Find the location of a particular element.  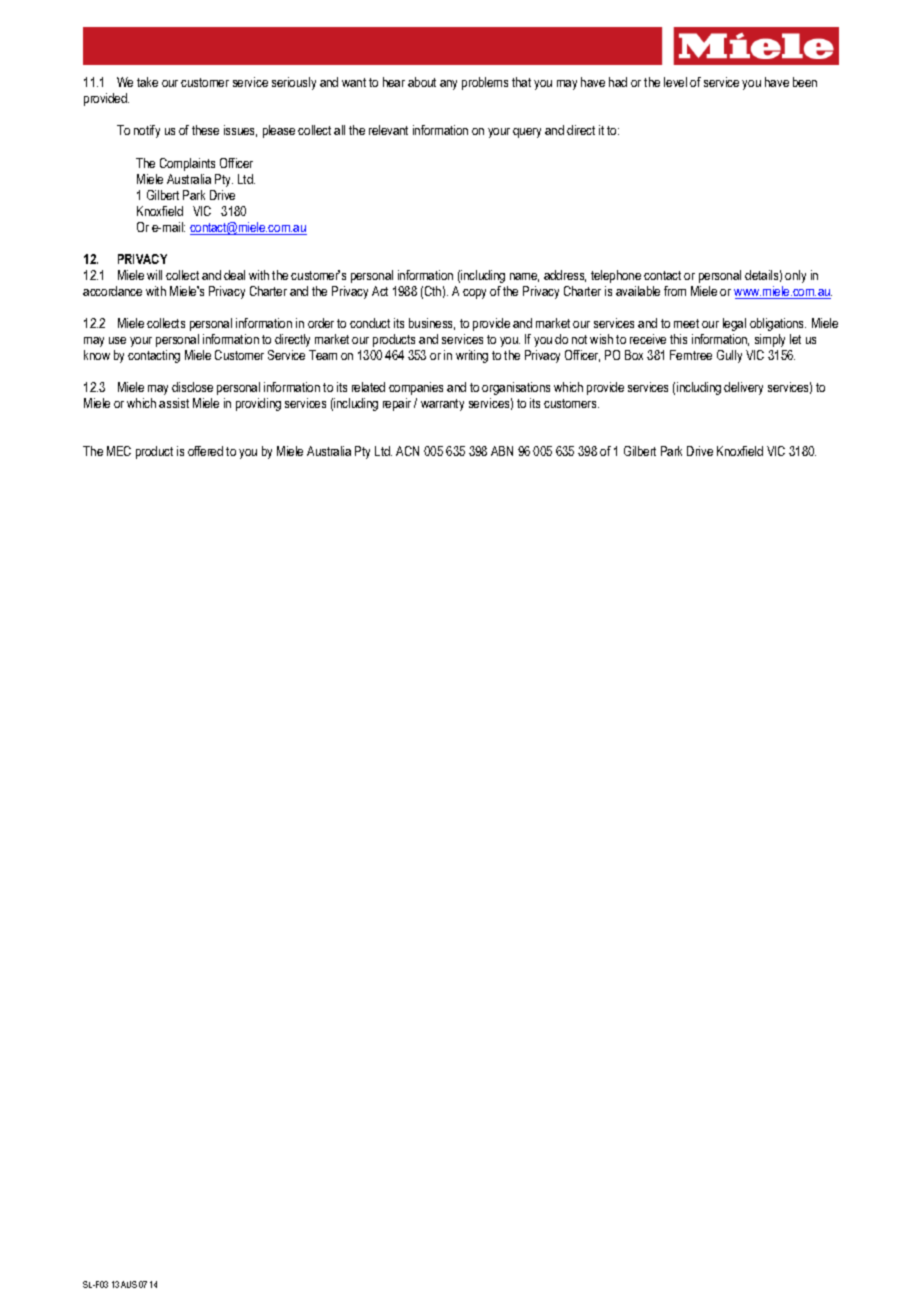

only is located at coordinates (795, 276).
